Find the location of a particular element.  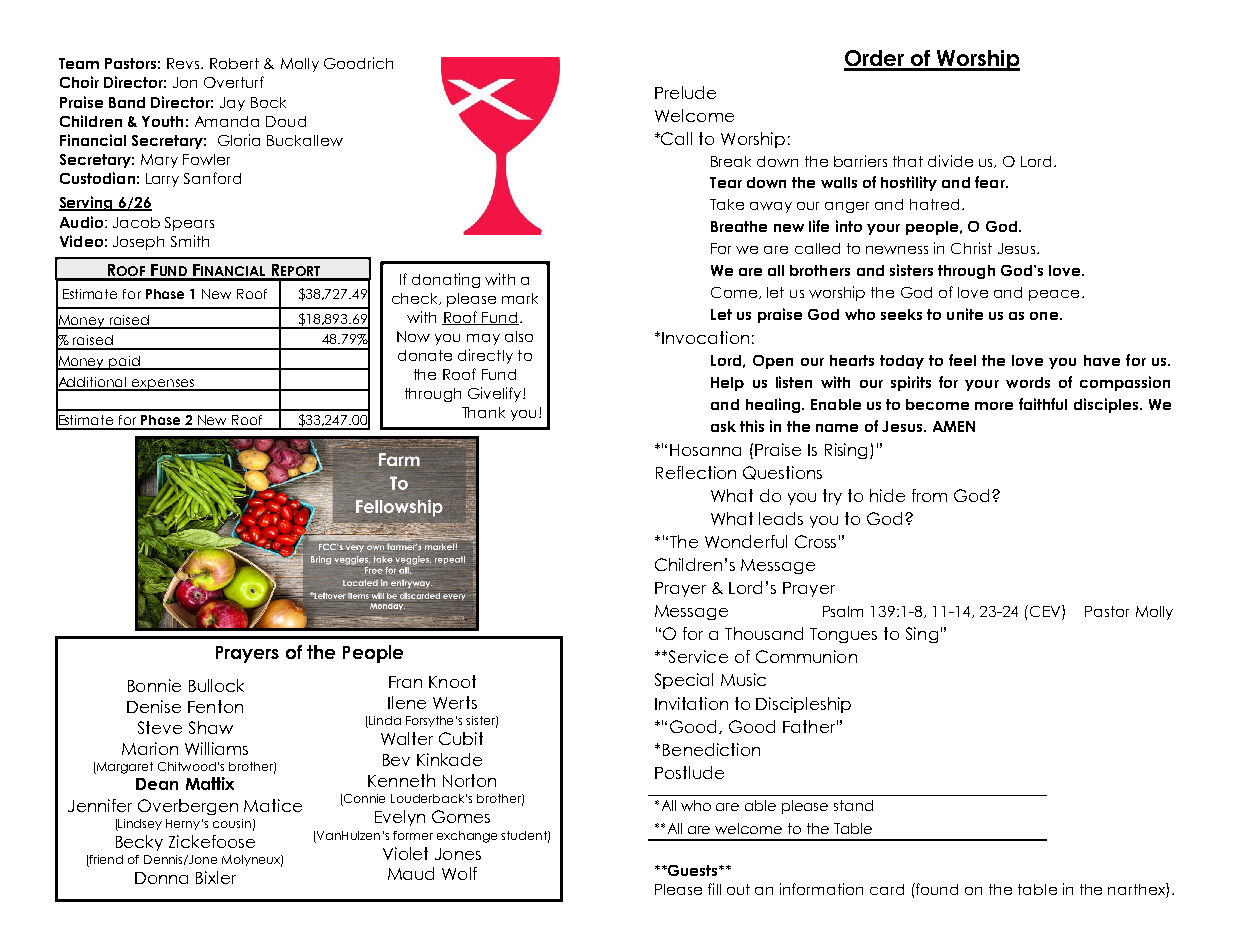

Service is located at coordinates (698, 656).
